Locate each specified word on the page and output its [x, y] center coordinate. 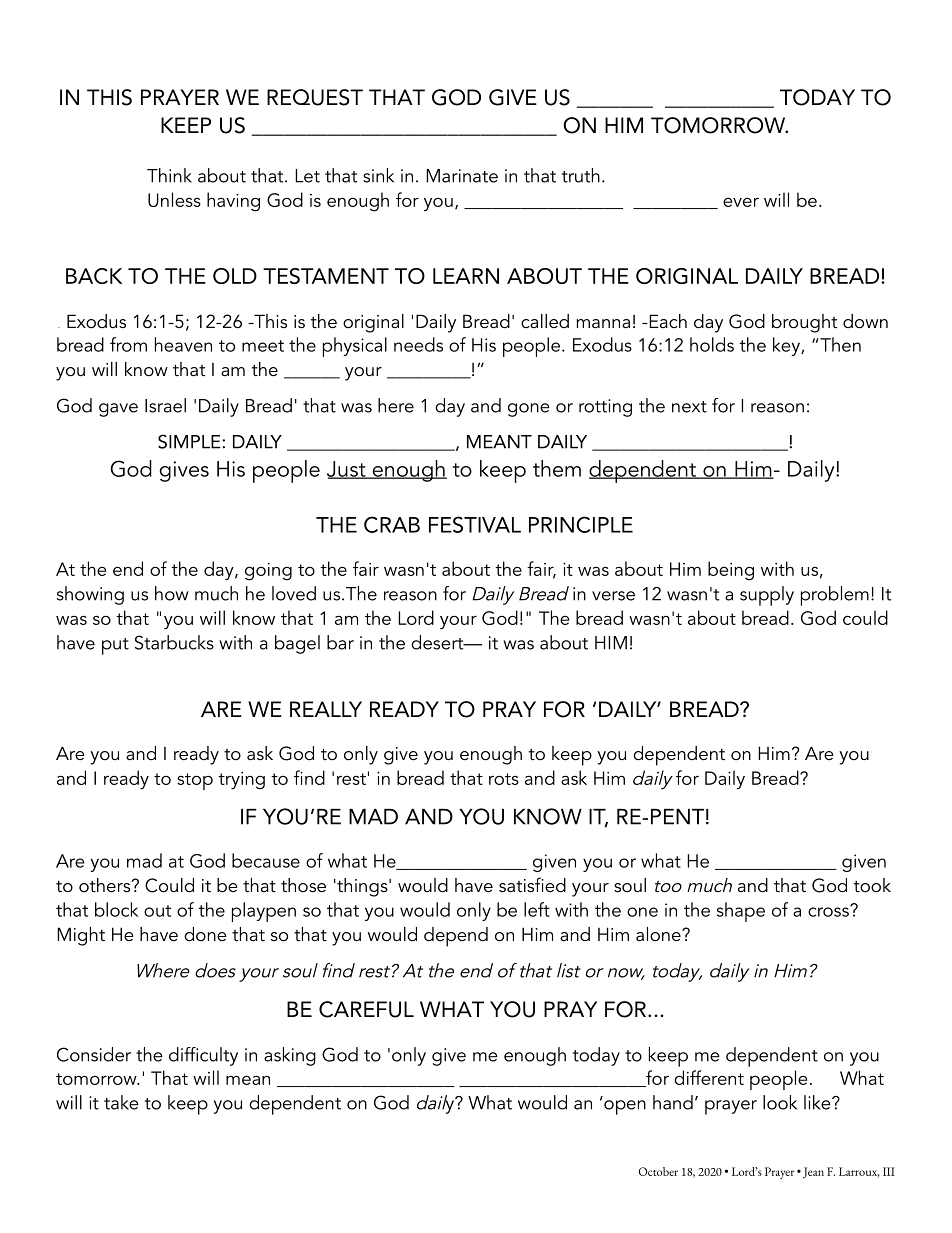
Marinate [462, 176]
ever [741, 202]
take [121, 1102]
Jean [812, 1172]
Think [169, 175]
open [625, 1107]
